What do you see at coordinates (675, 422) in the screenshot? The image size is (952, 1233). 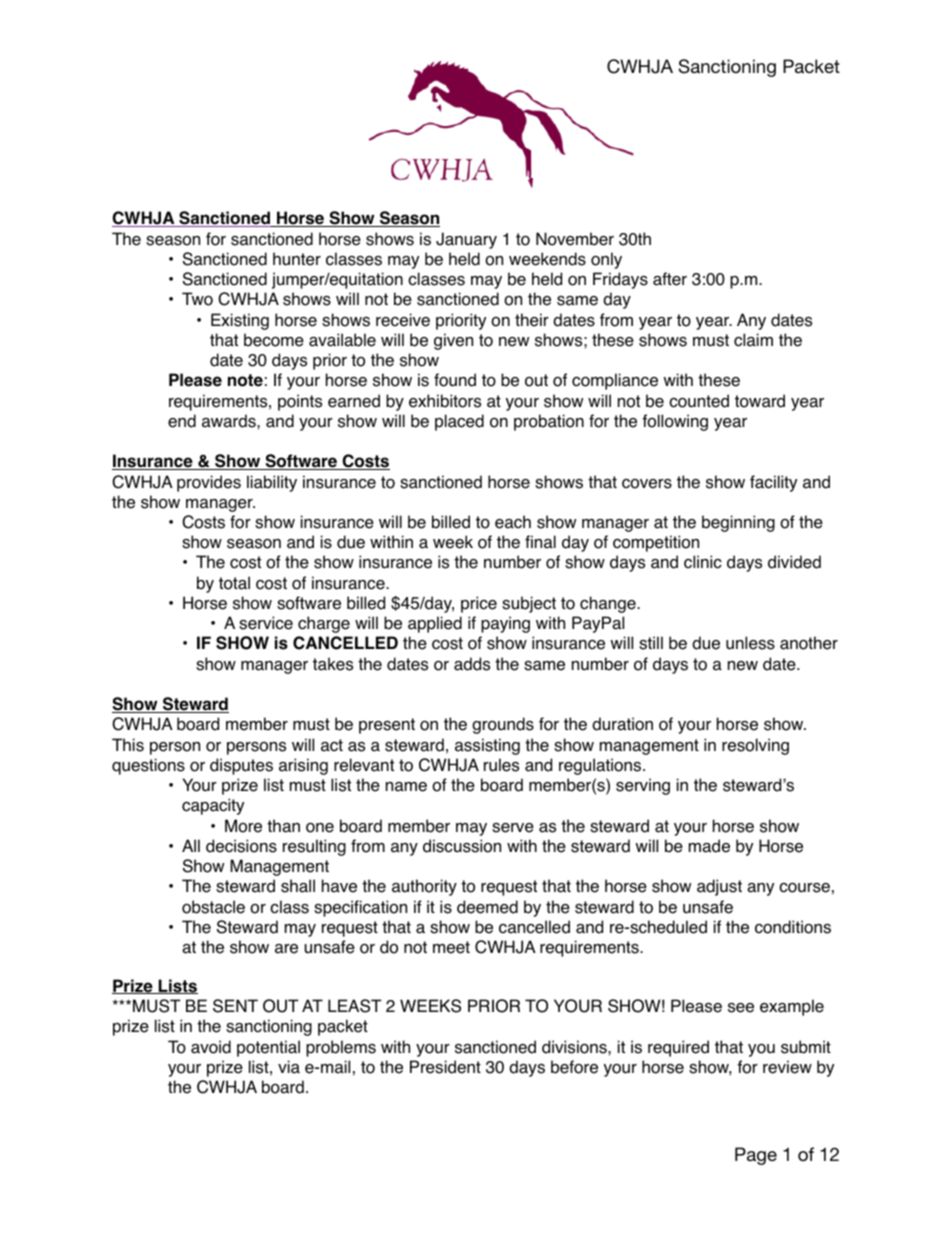 I see `following` at bounding box center [675, 422].
